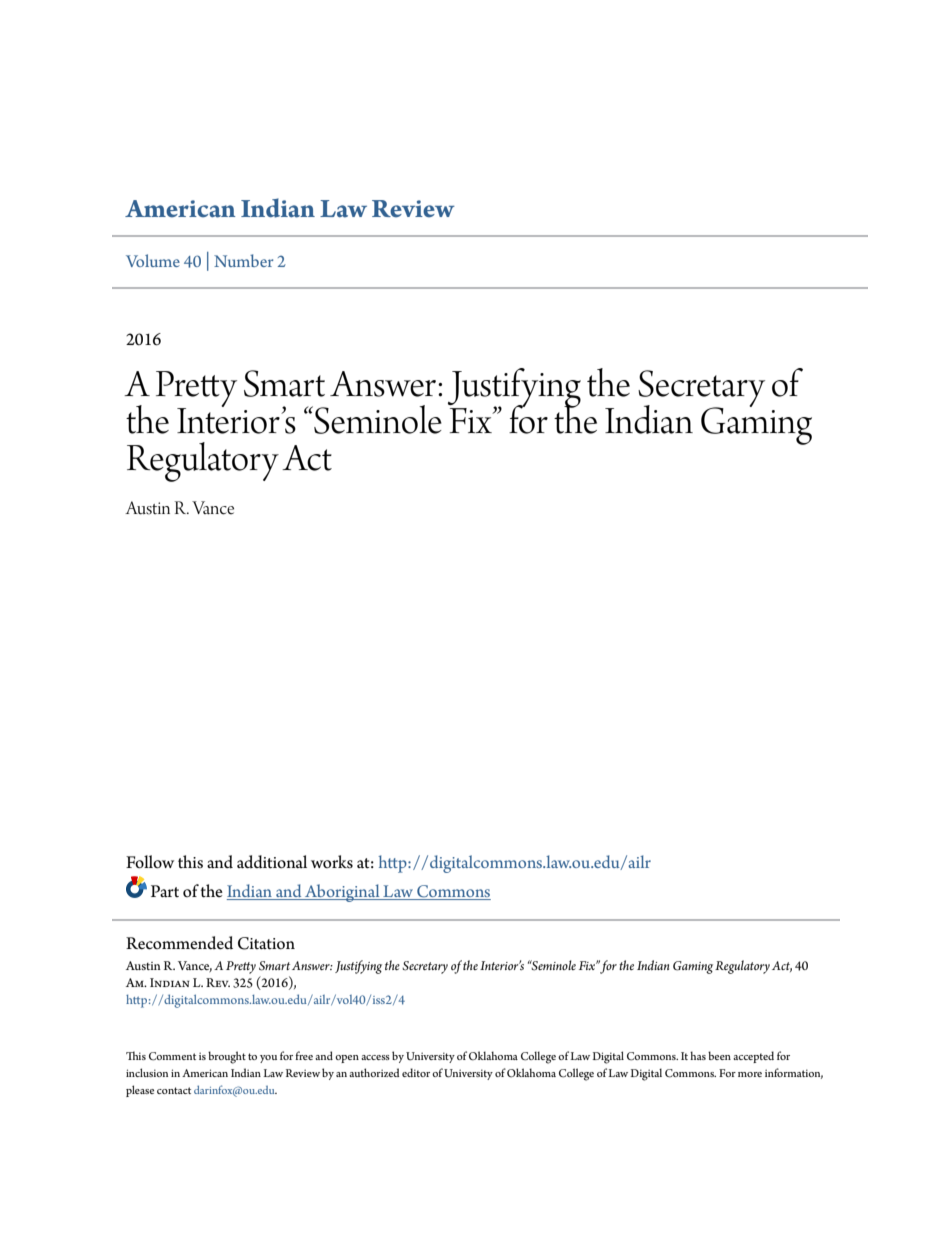 The image size is (952, 1233). What do you see at coordinates (150, 862) in the screenshot?
I see `Follow` at bounding box center [150, 862].
